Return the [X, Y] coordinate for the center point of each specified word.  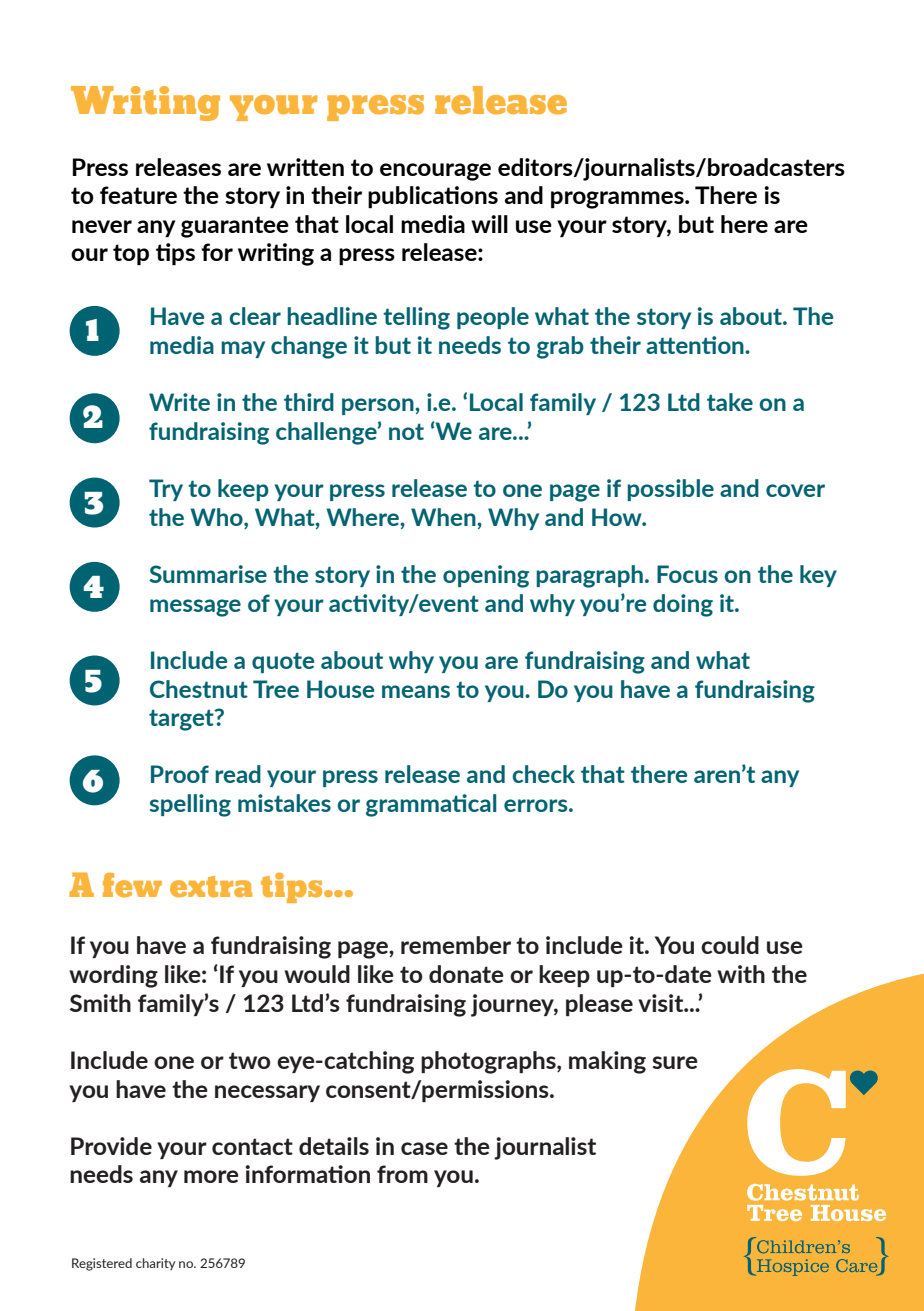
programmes [618, 200]
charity [155, 1264]
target [182, 720]
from [402, 1174]
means [416, 691]
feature [138, 195]
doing [683, 605]
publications [433, 197]
